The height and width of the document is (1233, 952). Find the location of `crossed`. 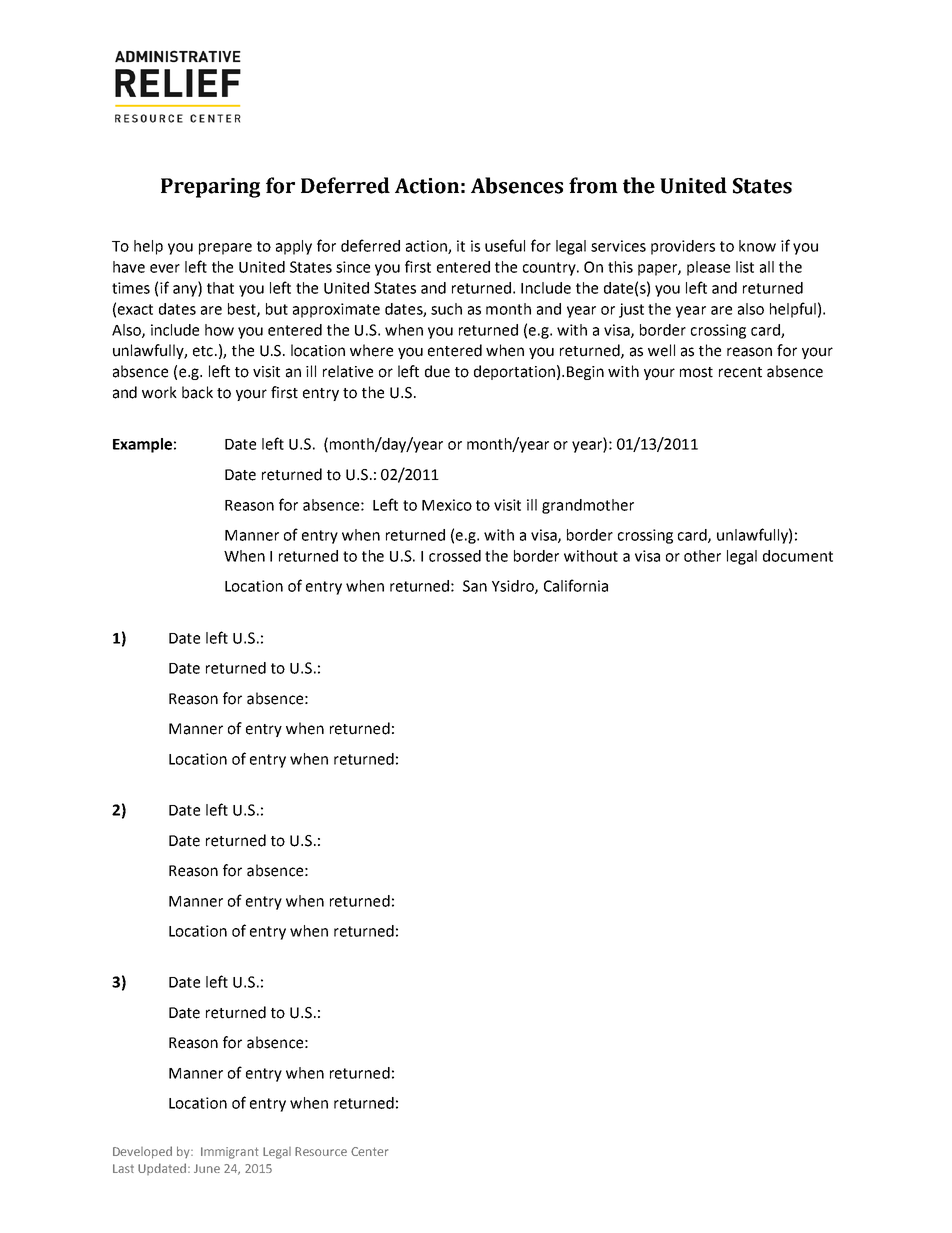

crossed is located at coordinates (455, 556).
